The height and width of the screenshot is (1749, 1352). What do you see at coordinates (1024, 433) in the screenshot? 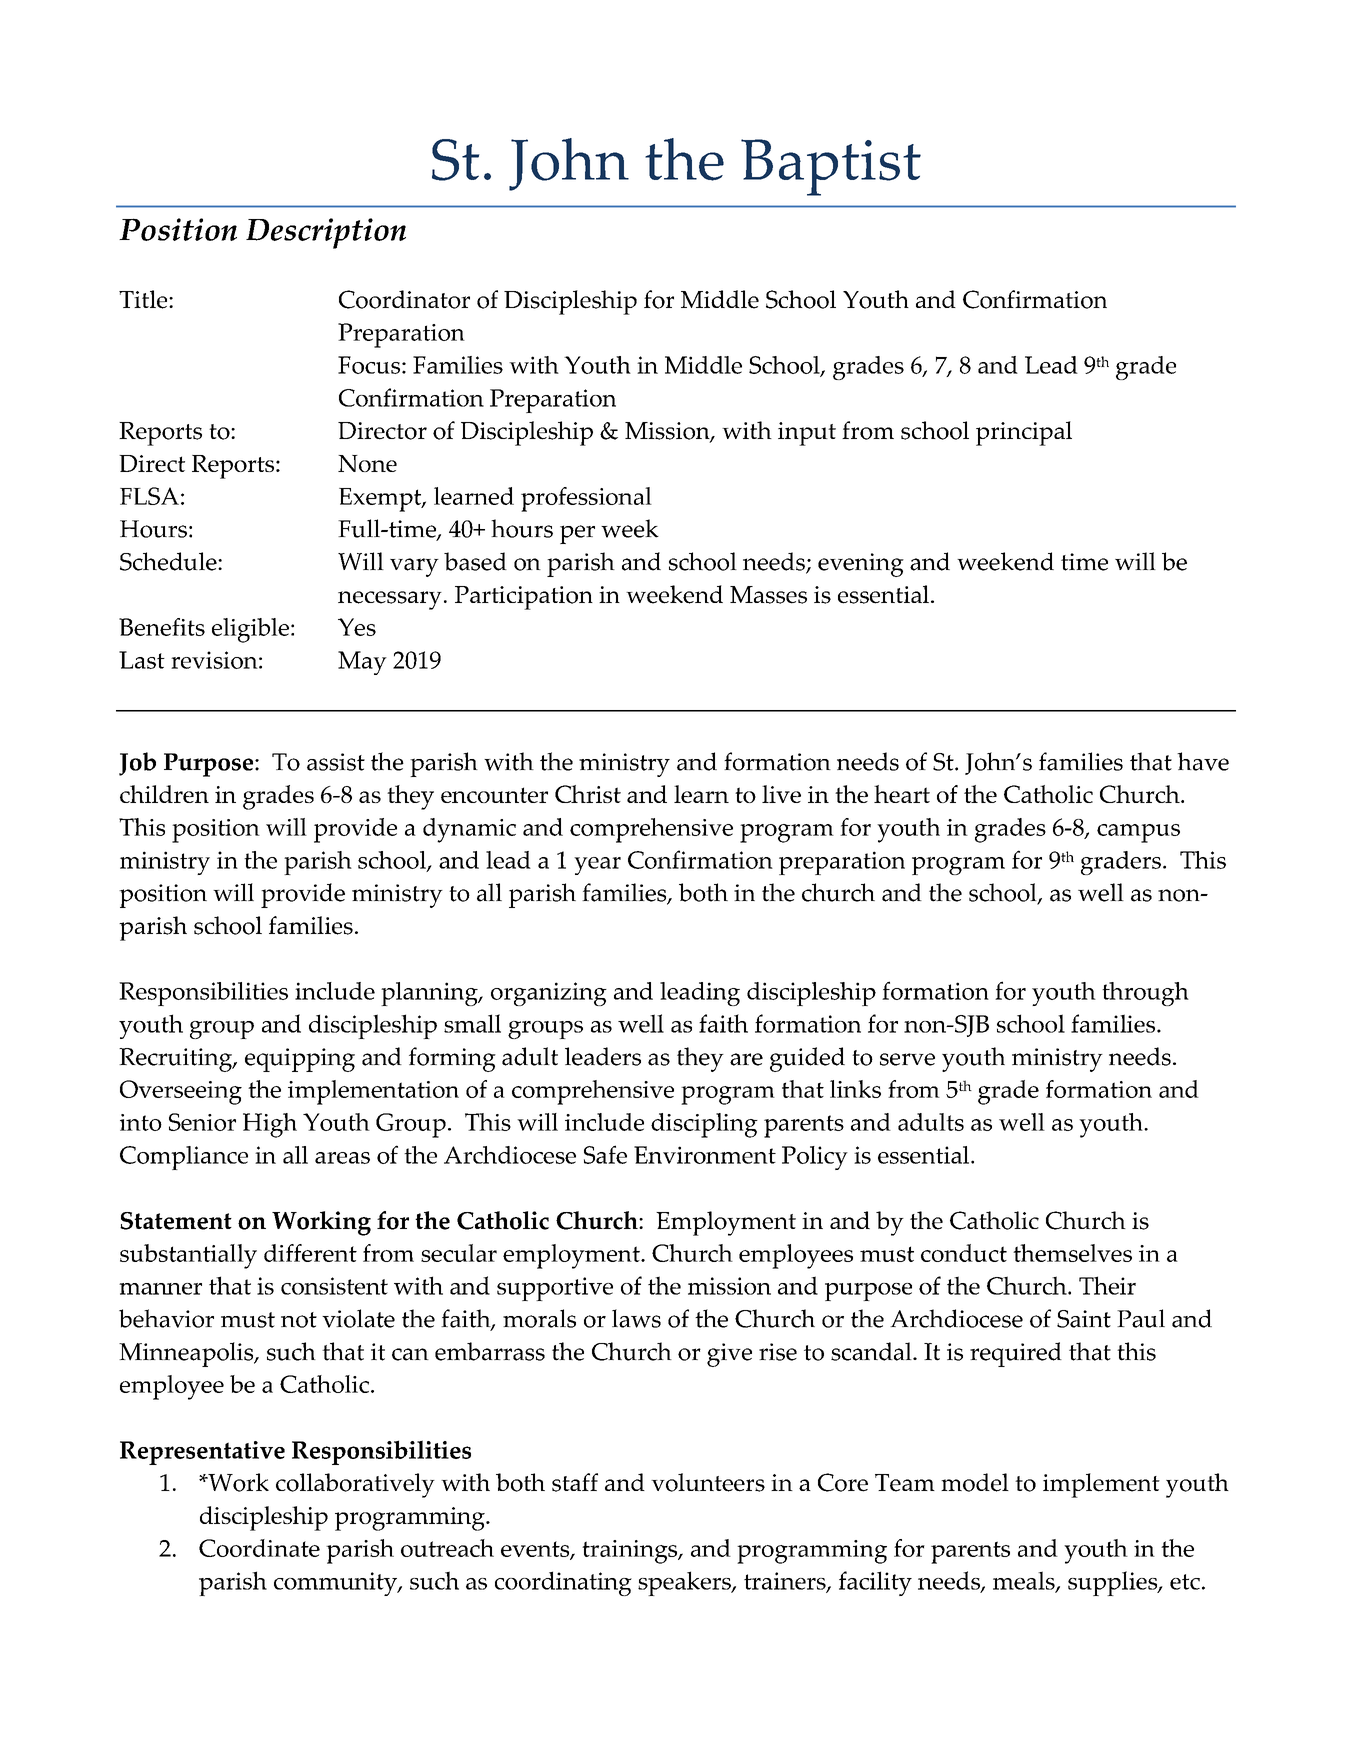
I see `principal` at bounding box center [1024, 433].
